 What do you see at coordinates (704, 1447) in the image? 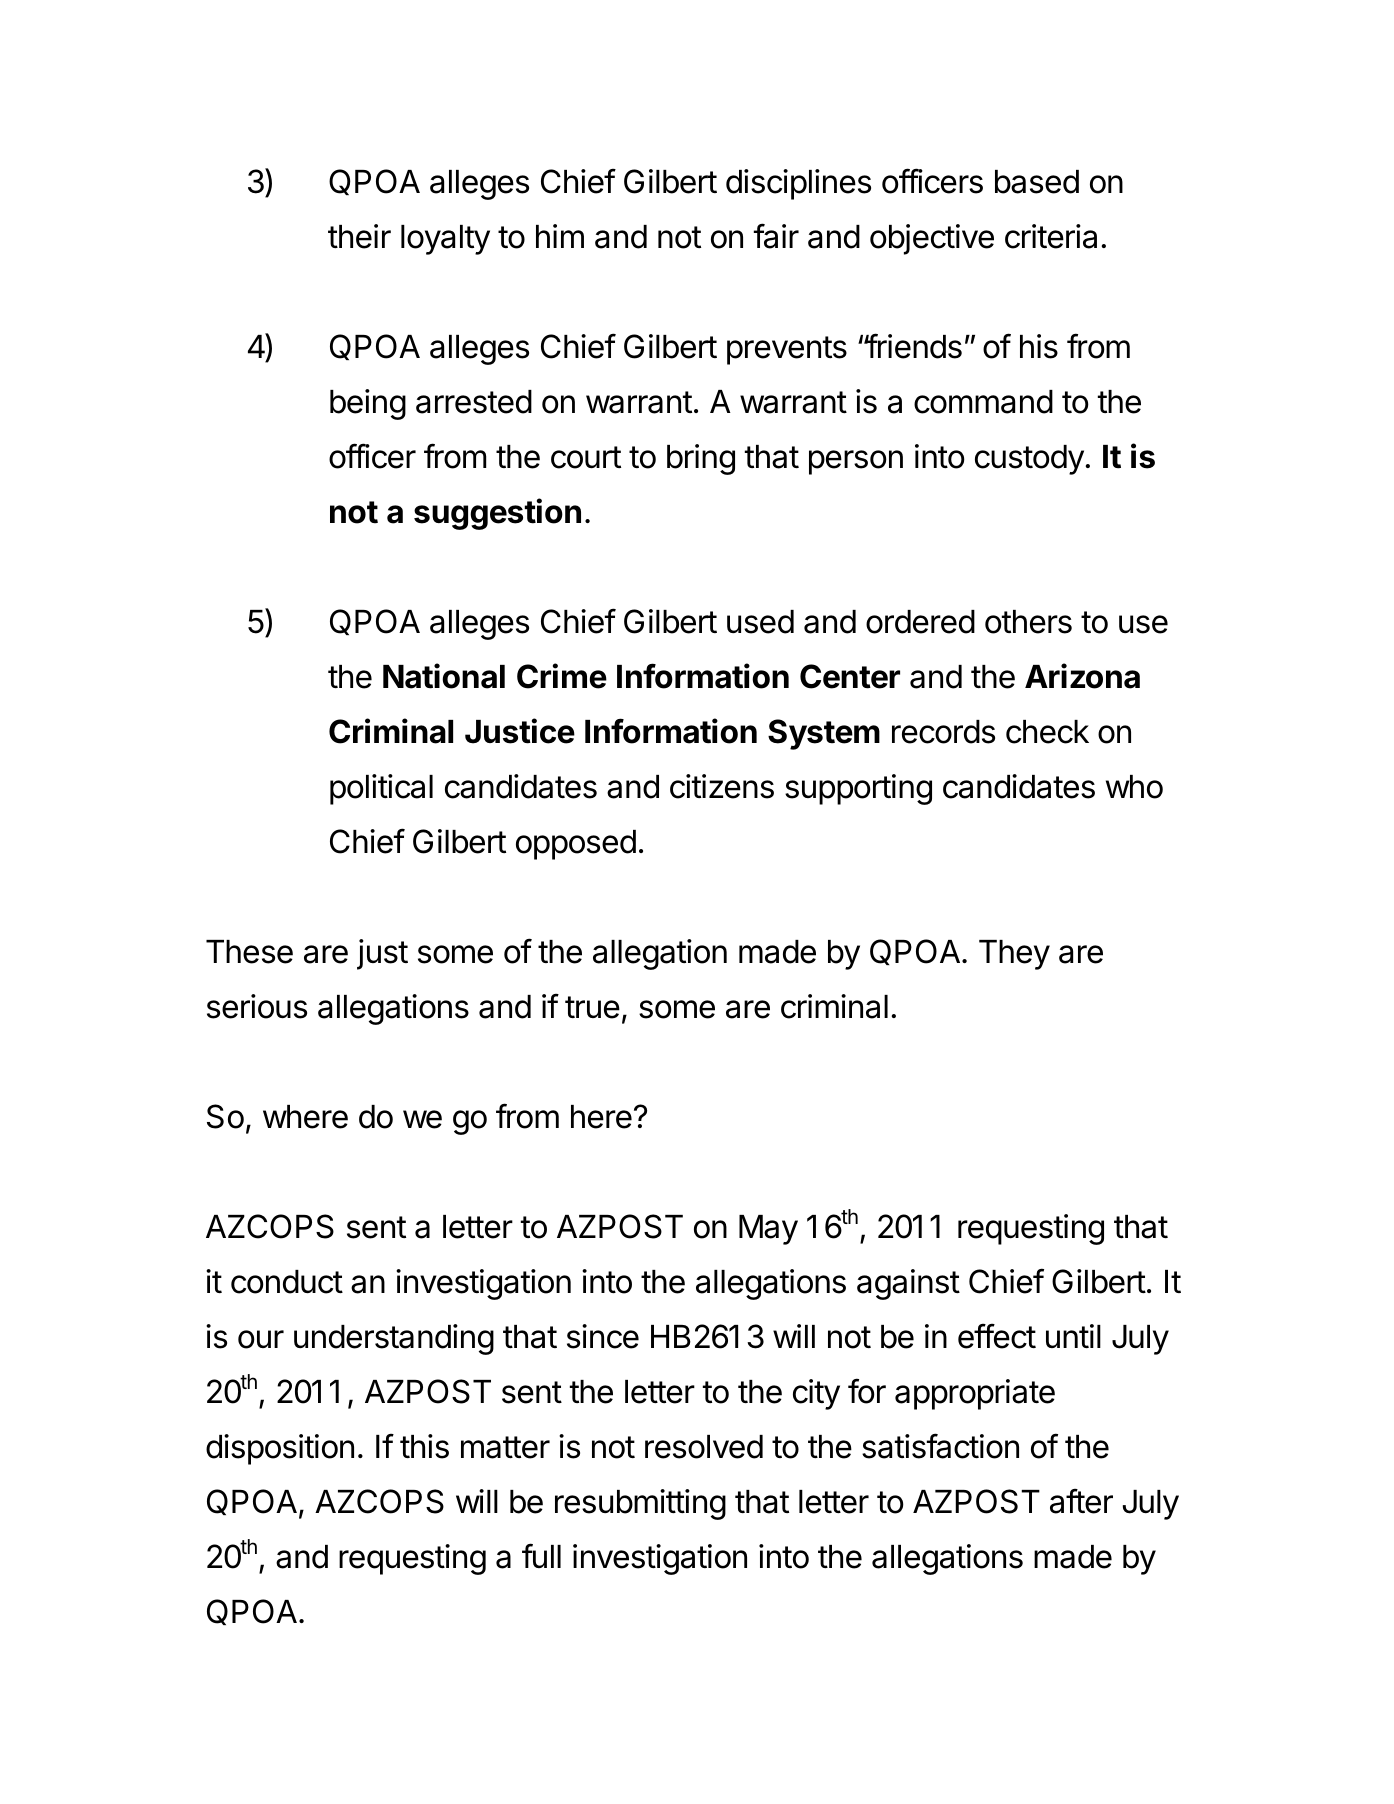
I see `resolved` at bounding box center [704, 1447].
